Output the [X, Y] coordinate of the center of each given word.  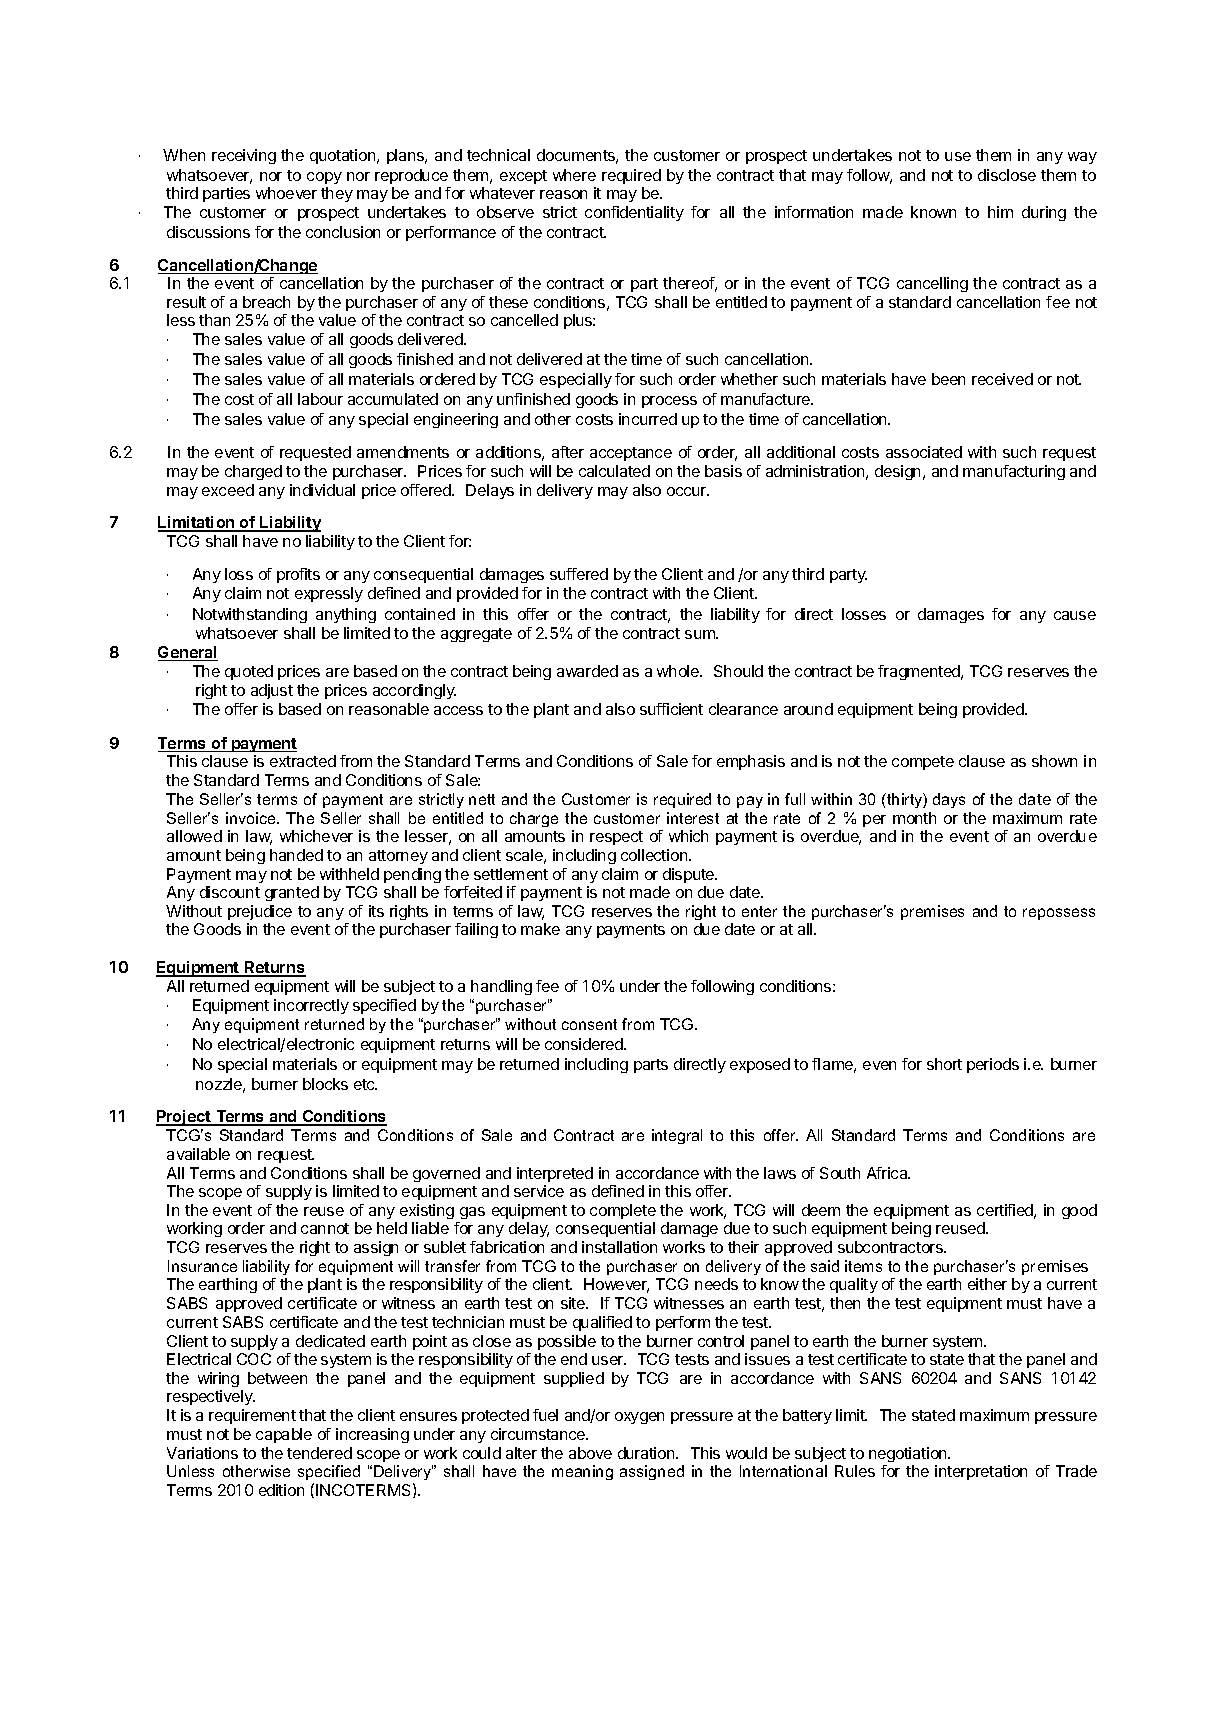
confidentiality [634, 213]
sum [701, 634]
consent [589, 1024]
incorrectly [311, 1006]
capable [284, 1435]
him [1000, 212]
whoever [286, 193]
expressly [329, 594]
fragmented [920, 672]
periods [993, 1065]
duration [647, 1453]
